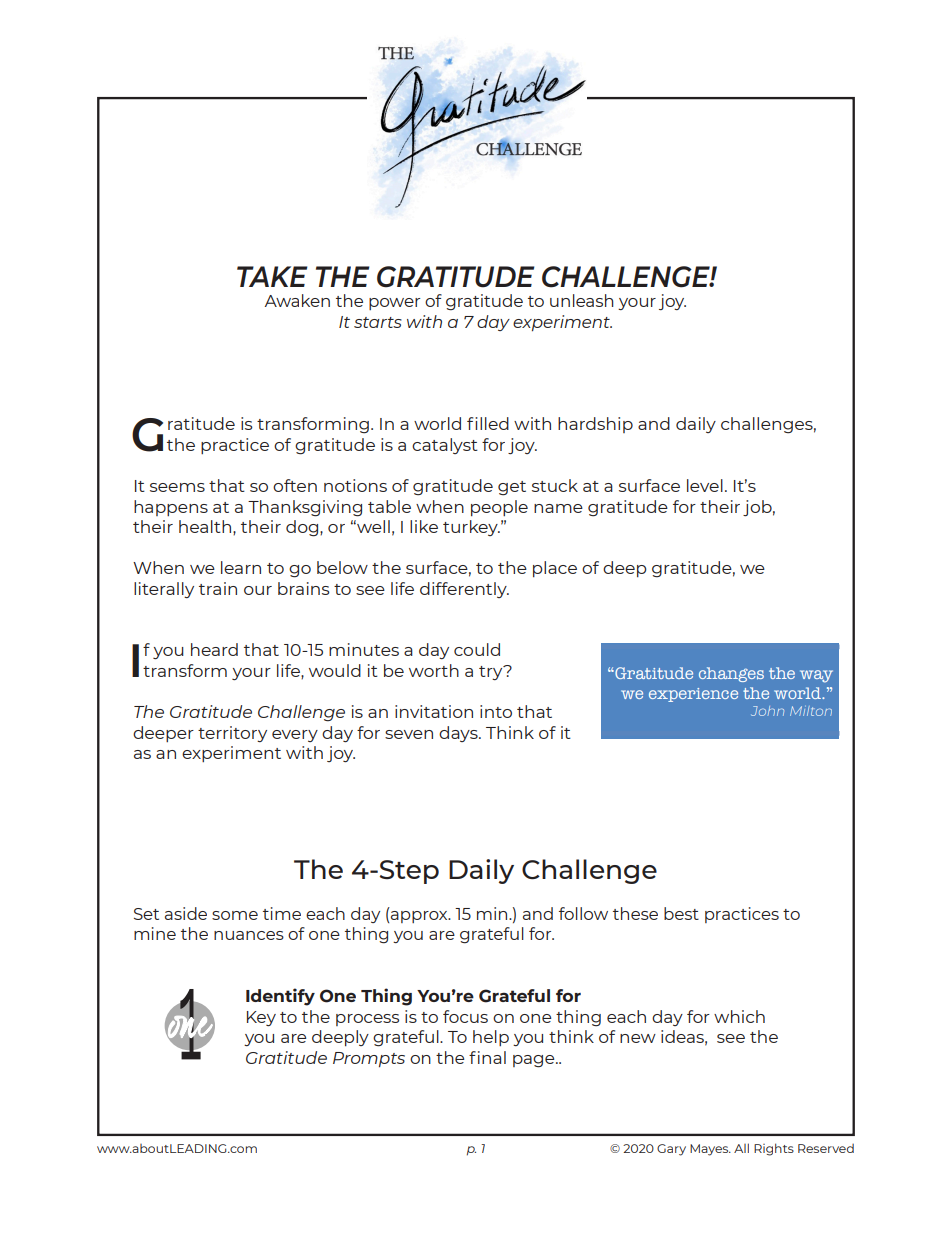 This screenshot has height=1233, width=952. What do you see at coordinates (420, 917) in the screenshot?
I see `approx` at bounding box center [420, 917].
